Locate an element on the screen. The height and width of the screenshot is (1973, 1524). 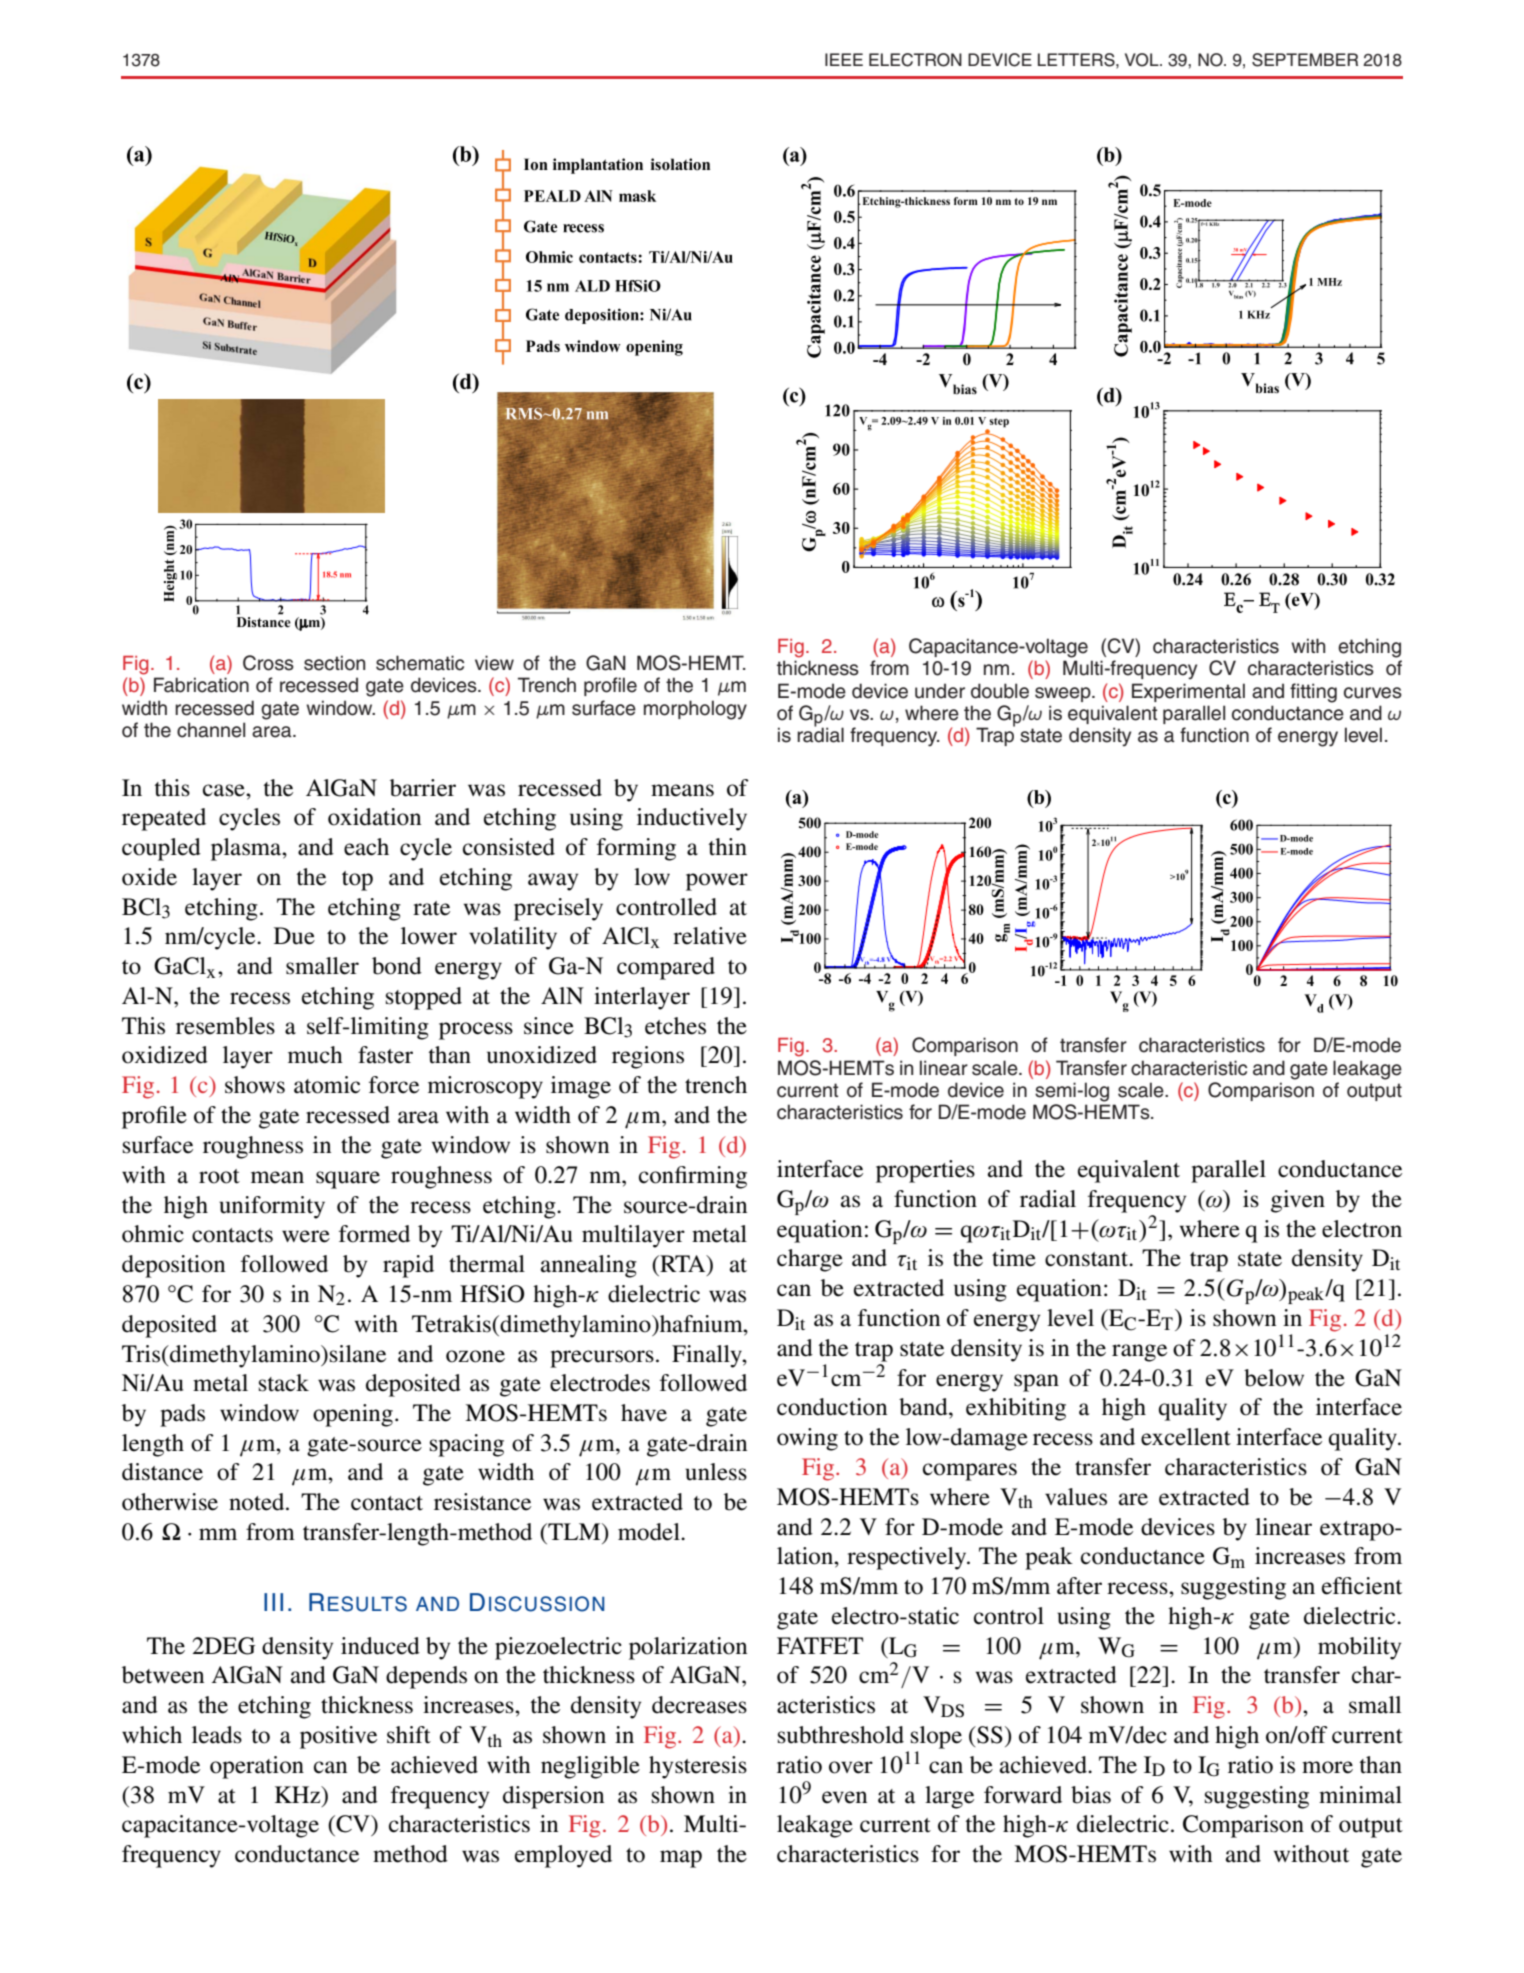
Experimental is located at coordinates (1188, 692).
